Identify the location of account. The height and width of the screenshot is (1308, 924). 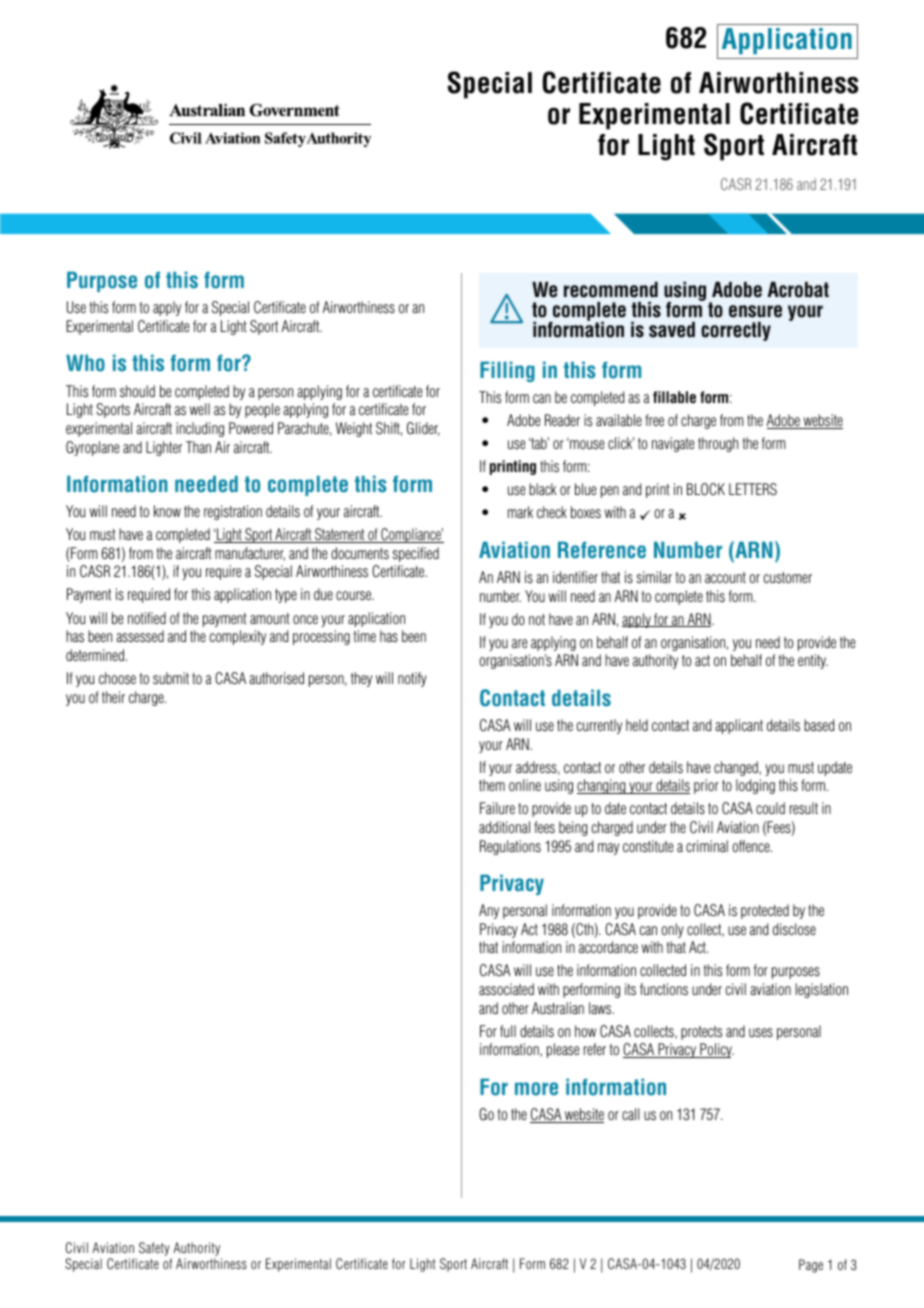
(725, 577).
